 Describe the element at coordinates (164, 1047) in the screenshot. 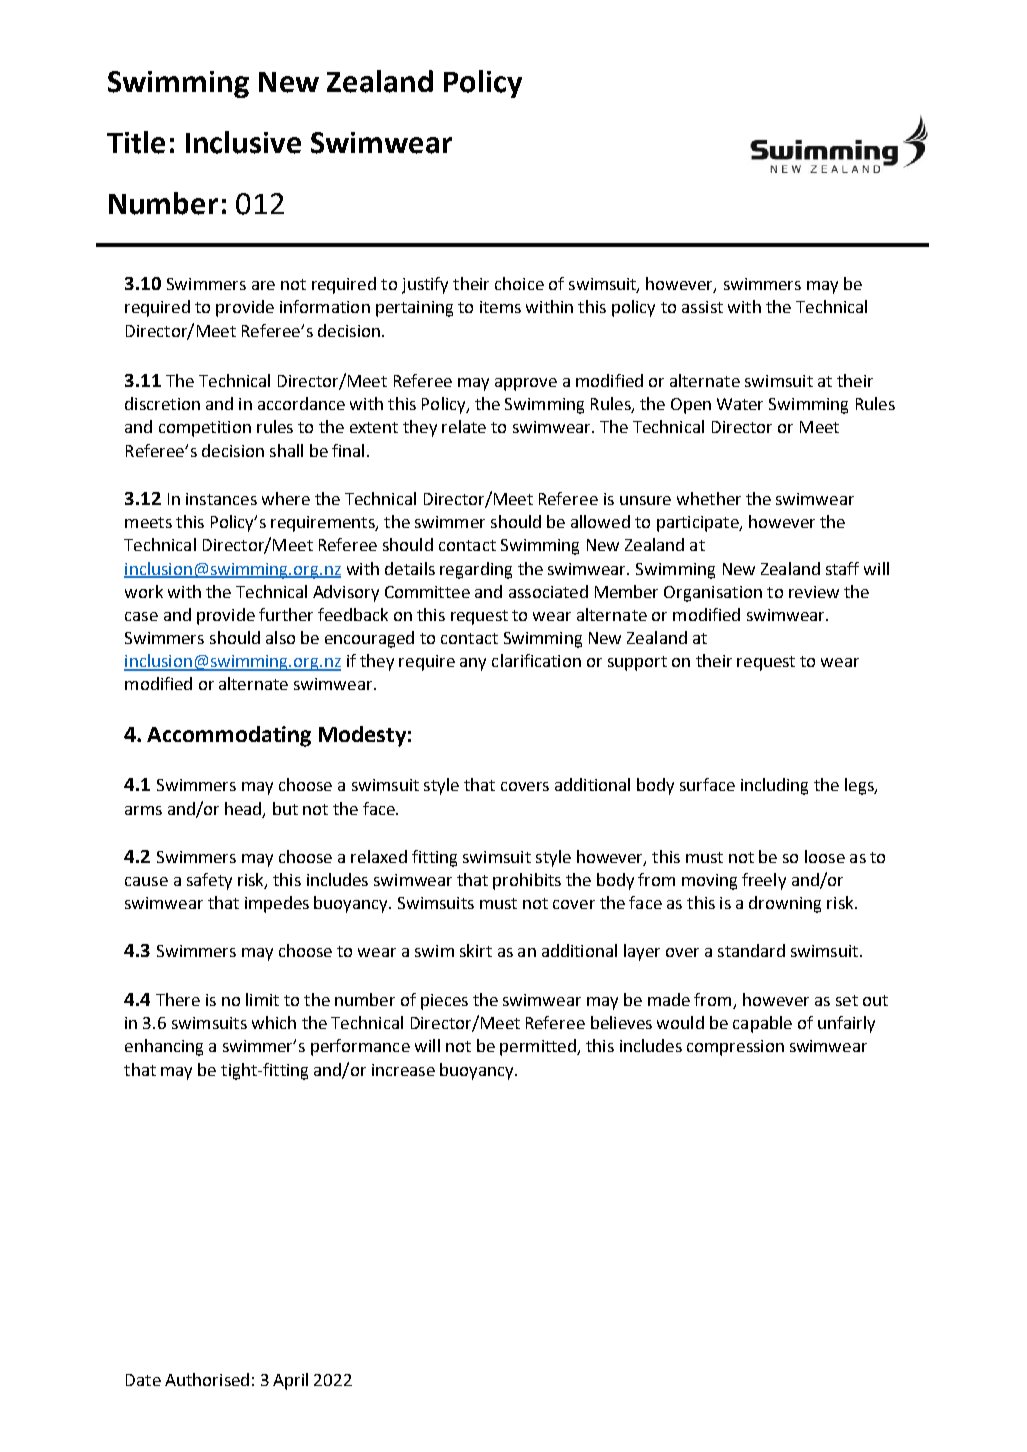

I see `enhancing` at that location.
